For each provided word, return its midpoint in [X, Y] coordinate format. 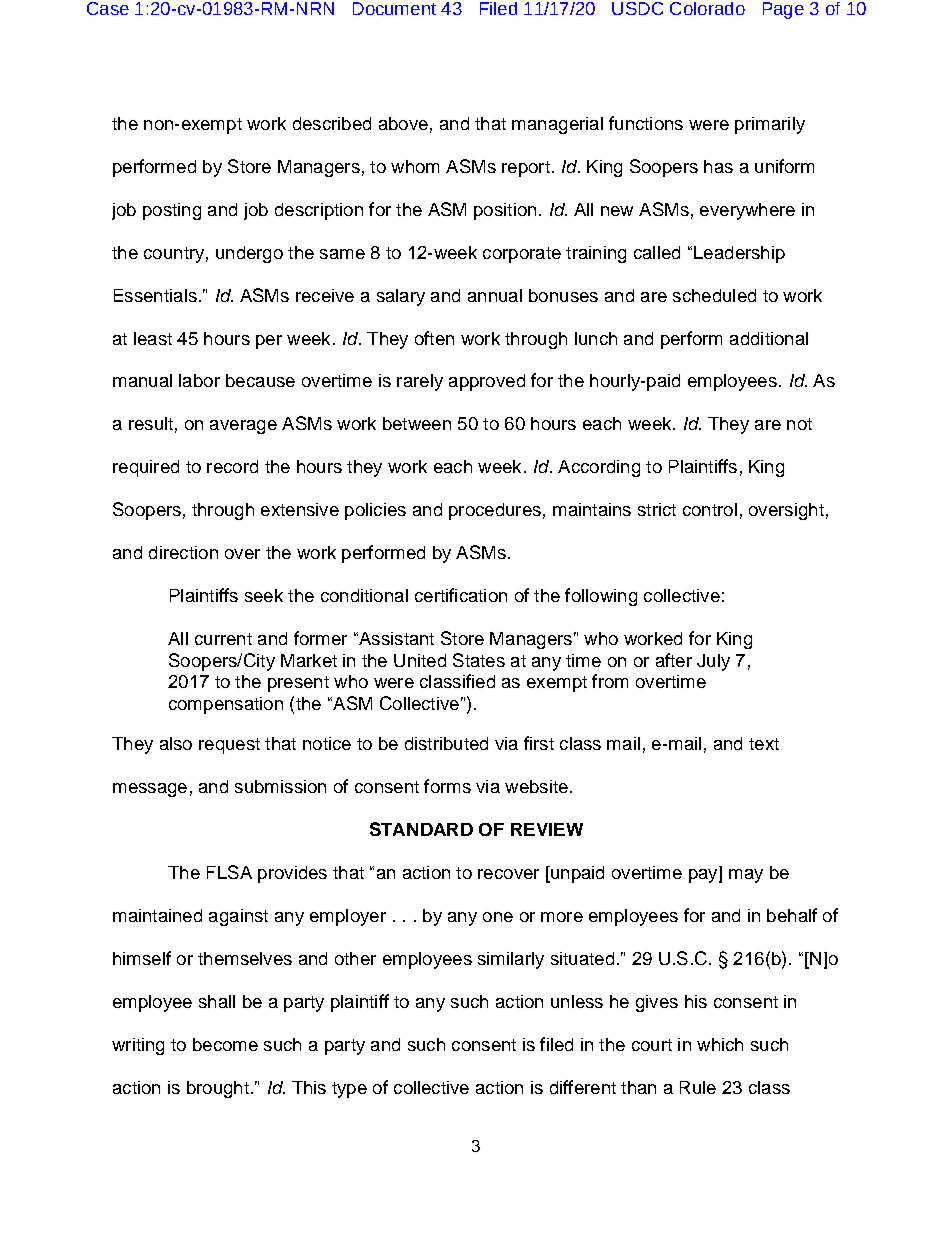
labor [199, 380]
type [349, 1090]
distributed [446, 743]
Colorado [707, 8]
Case [108, 8]
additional [769, 338]
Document [394, 8]
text [764, 744]
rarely [420, 382]
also [176, 743]
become [225, 1044]
